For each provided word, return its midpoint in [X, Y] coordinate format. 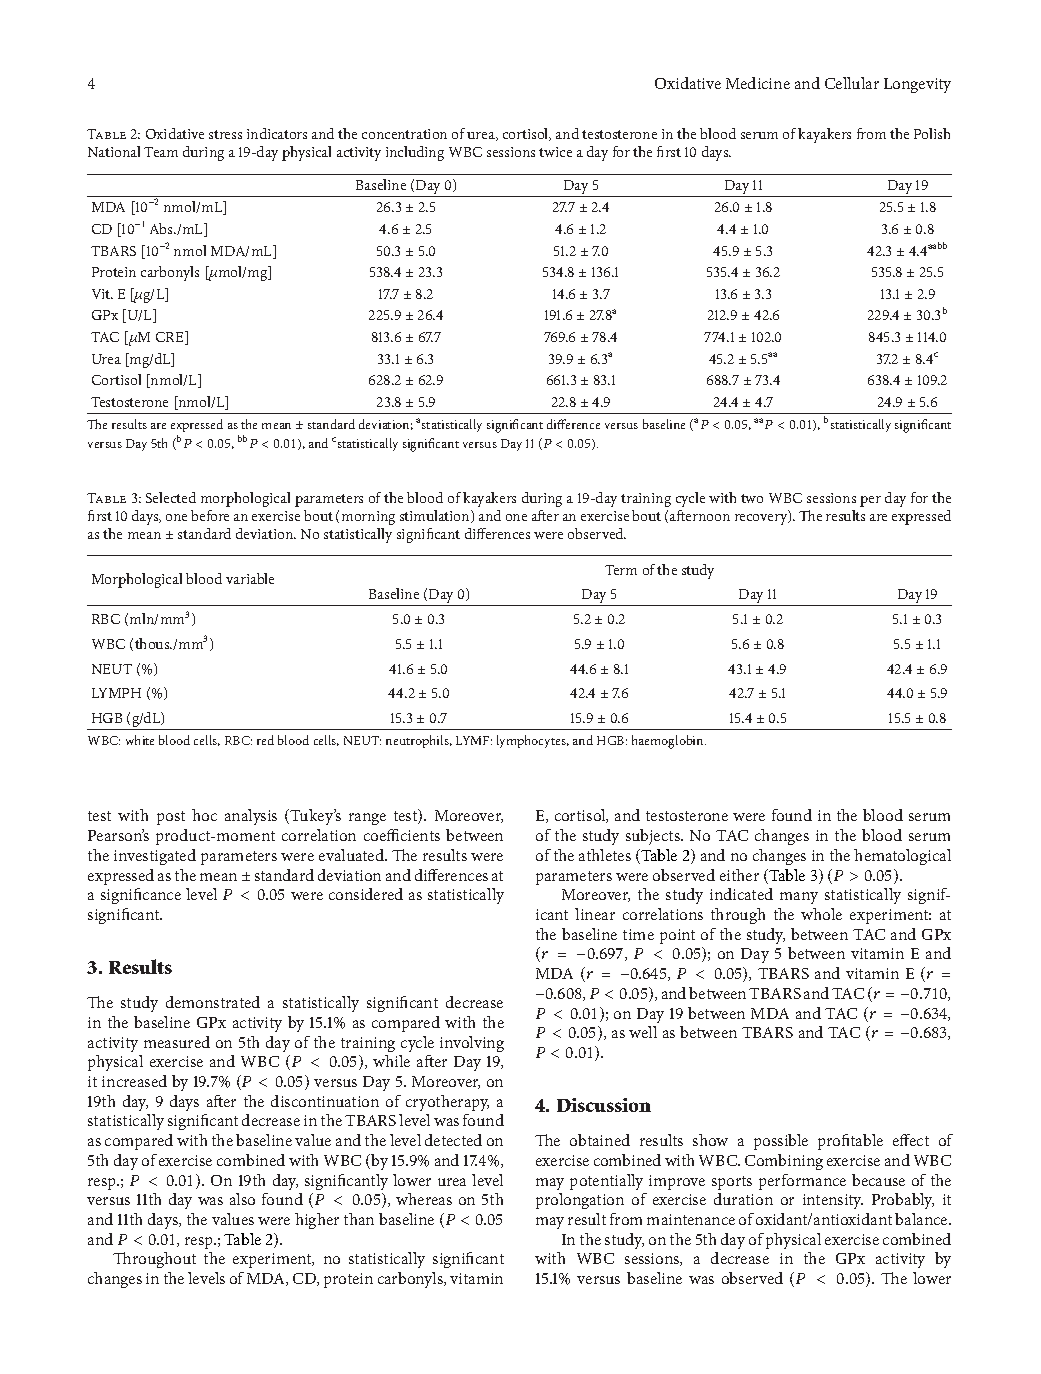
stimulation [436, 516]
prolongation [580, 1201]
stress [225, 134]
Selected [171, 497]
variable [250, 578]
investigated [155, 857]
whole [821, 914]
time [638, 934]
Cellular [852, 83]
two [752, 498]
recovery [762, 518]
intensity [833, 1201]
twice [555, 152]
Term [621, 570]
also [242, 1199]
